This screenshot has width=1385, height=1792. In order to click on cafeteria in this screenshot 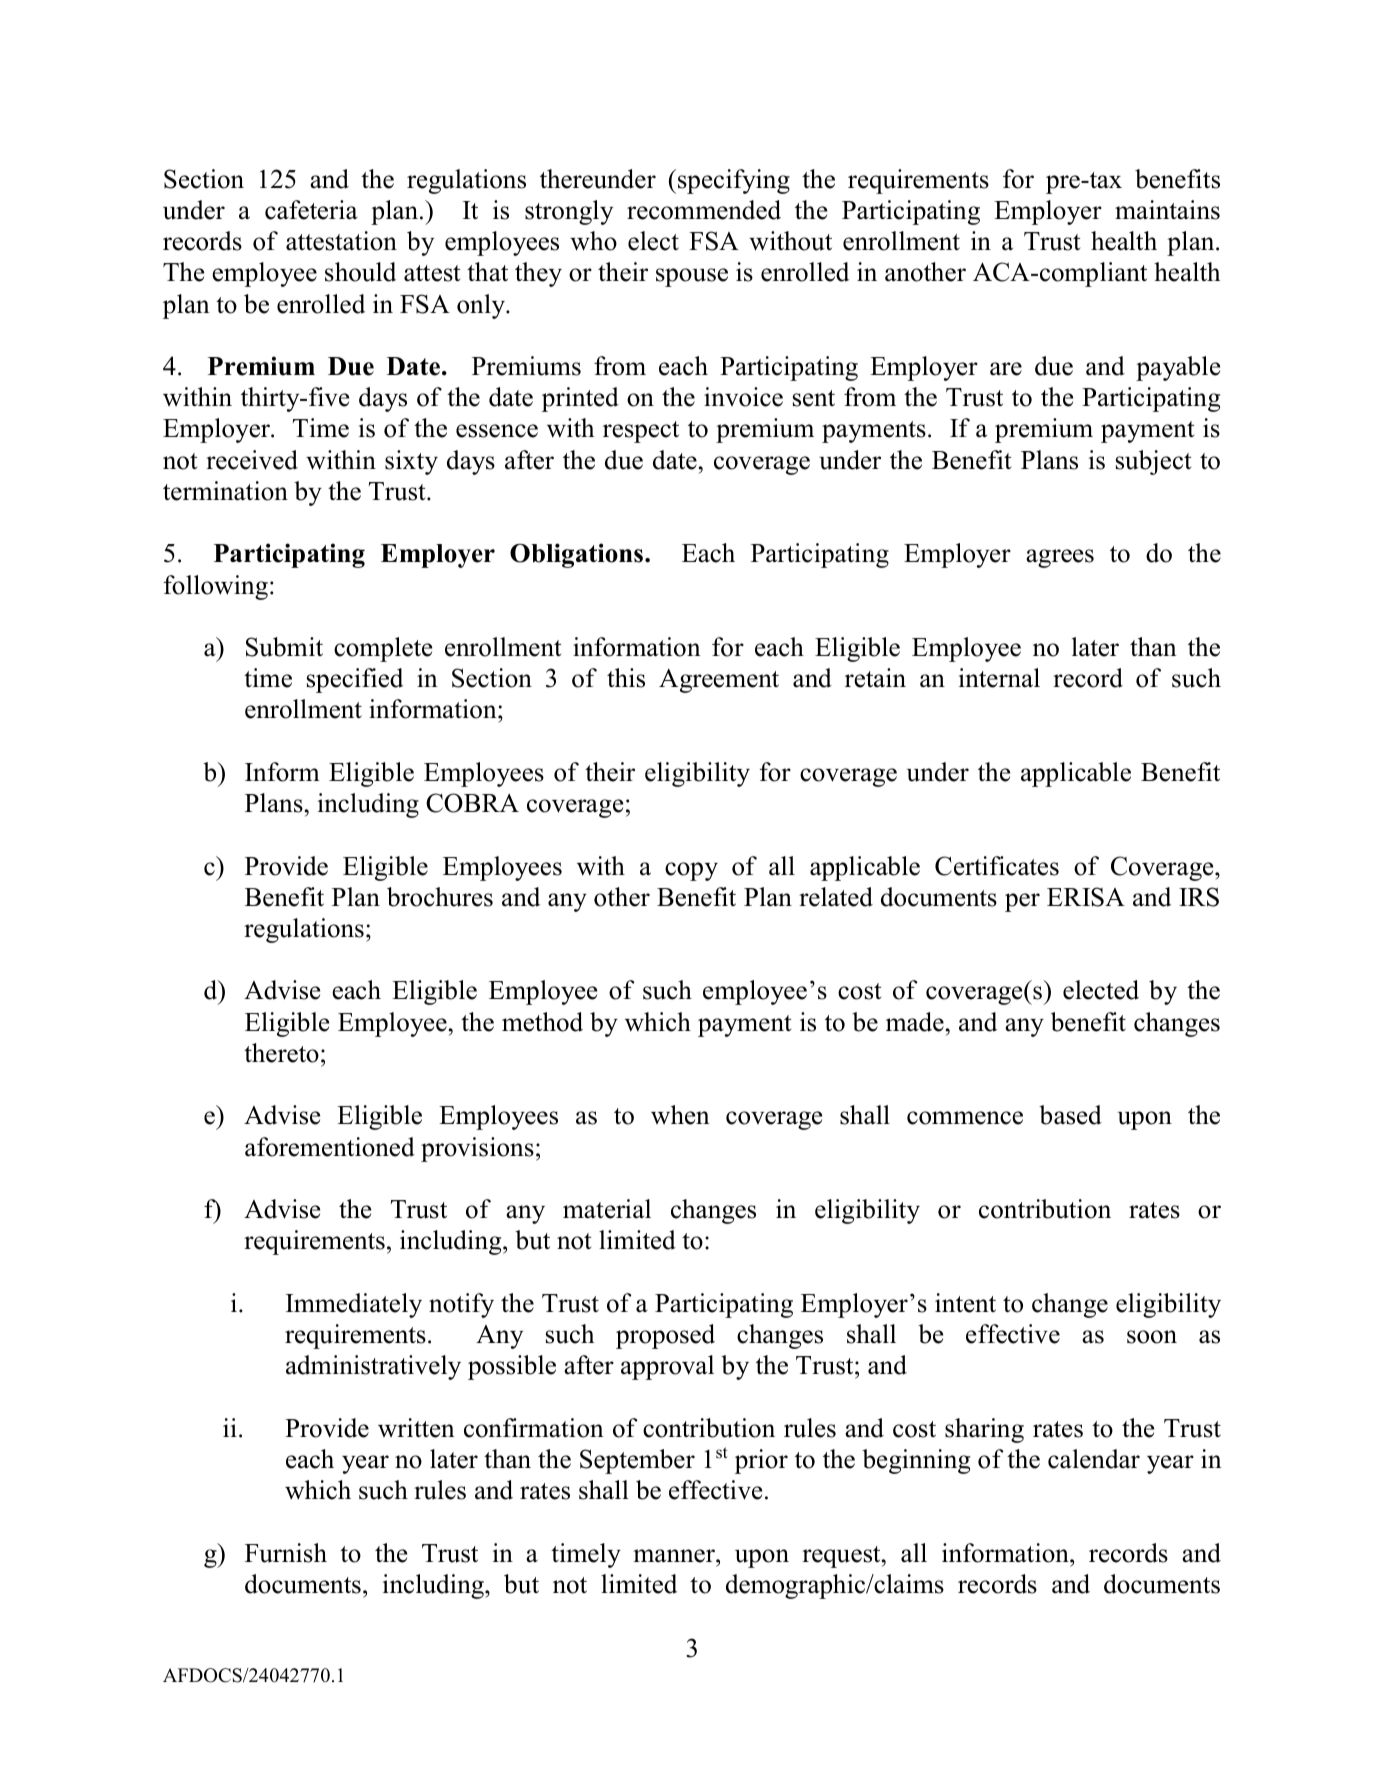, I will do `click(311, 210)`.
